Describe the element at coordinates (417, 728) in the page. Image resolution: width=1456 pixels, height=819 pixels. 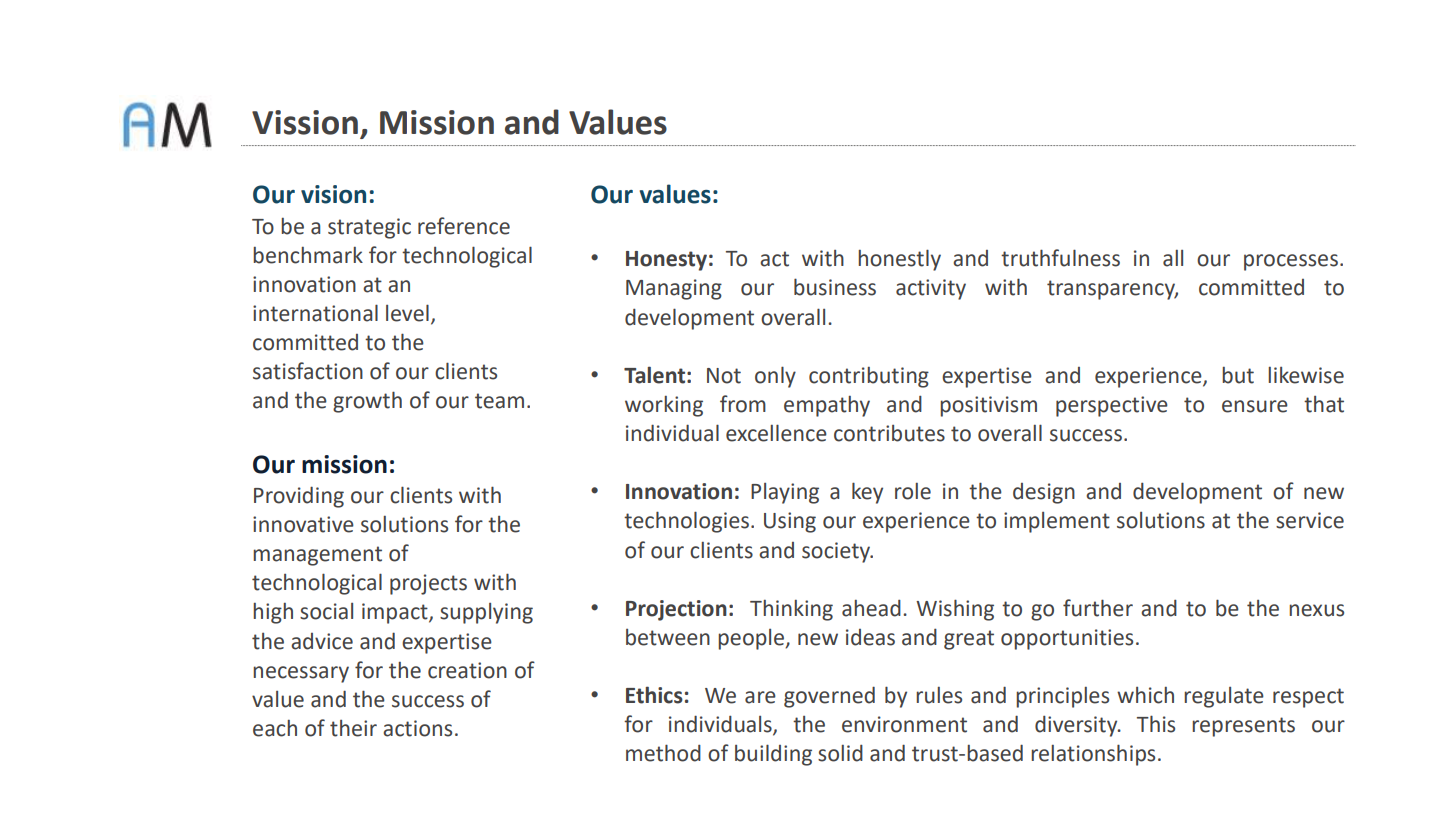
I see `actions` at that location.
